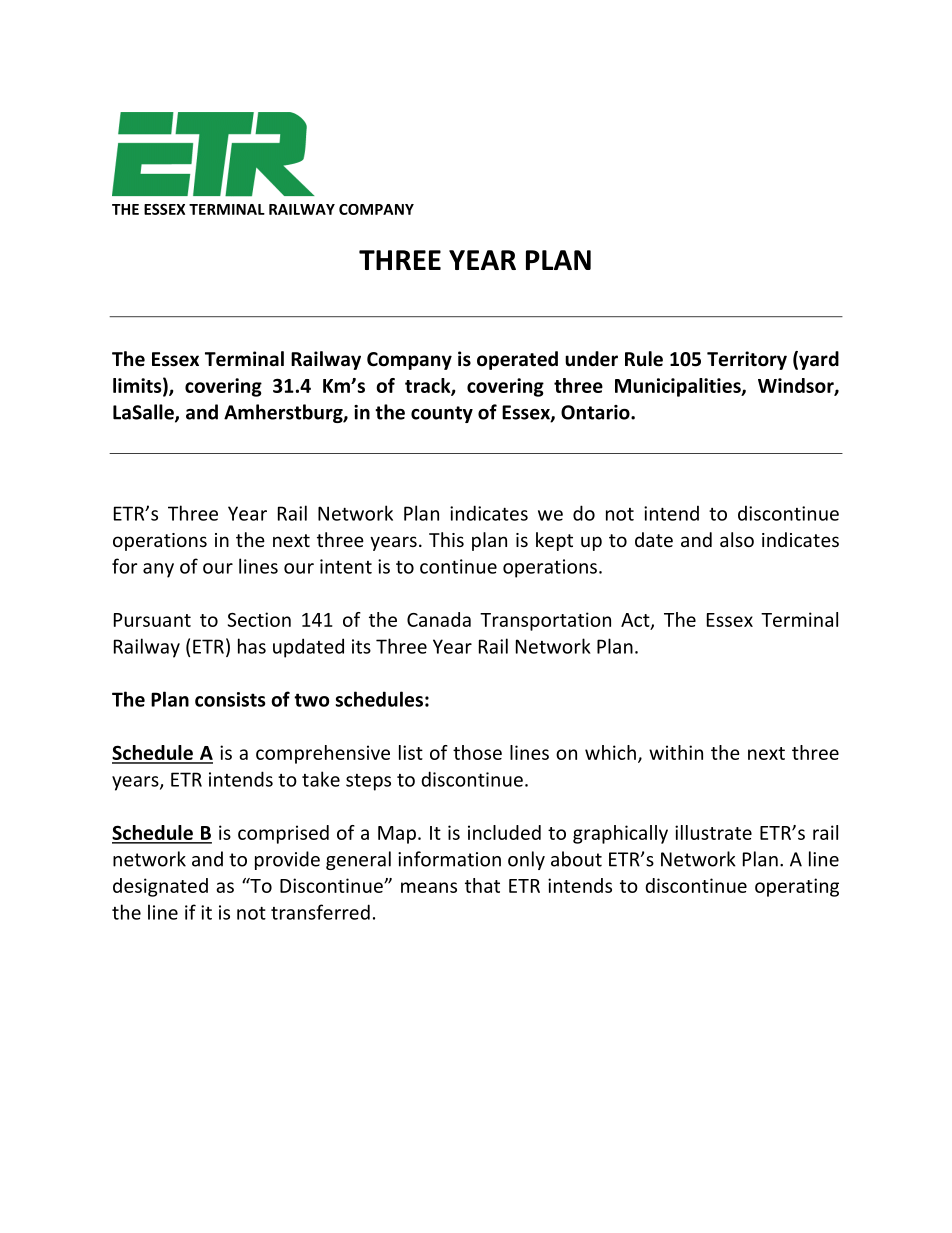 This image has height=1233, width=952. What do you see at coordinates (446, 539) in the image?
I see `This` at bounding box center [446, 539].
